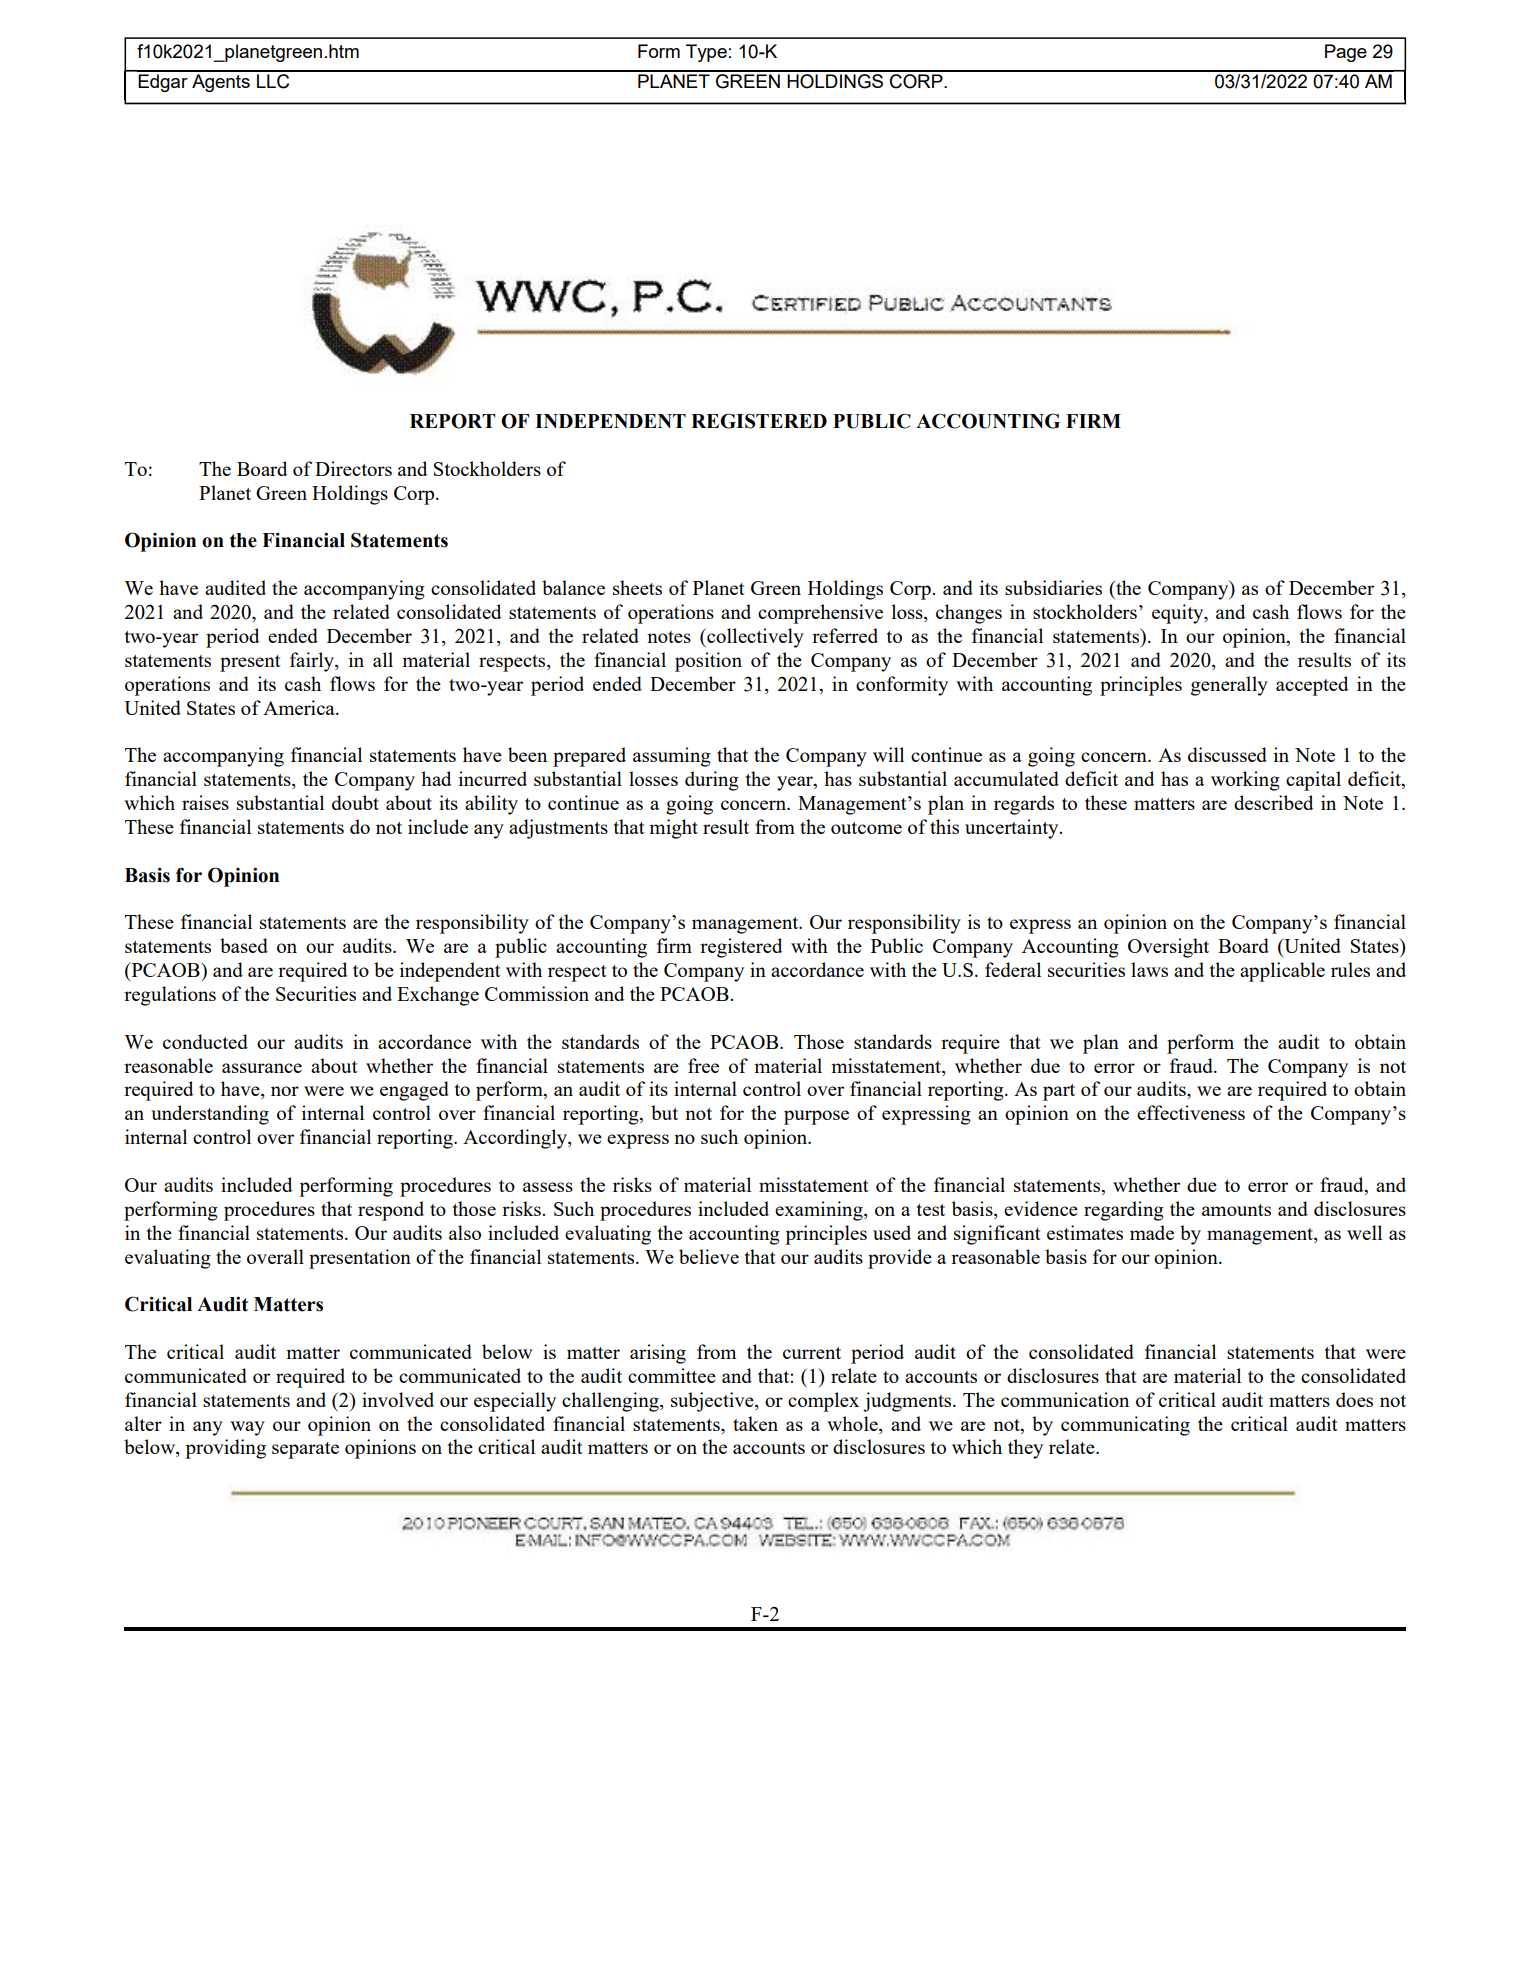 The image size is (1531, 1981). What do you see at coordinates (1227, 754) in the page?
I see `discussed` at bounding box center [1227, 754].
